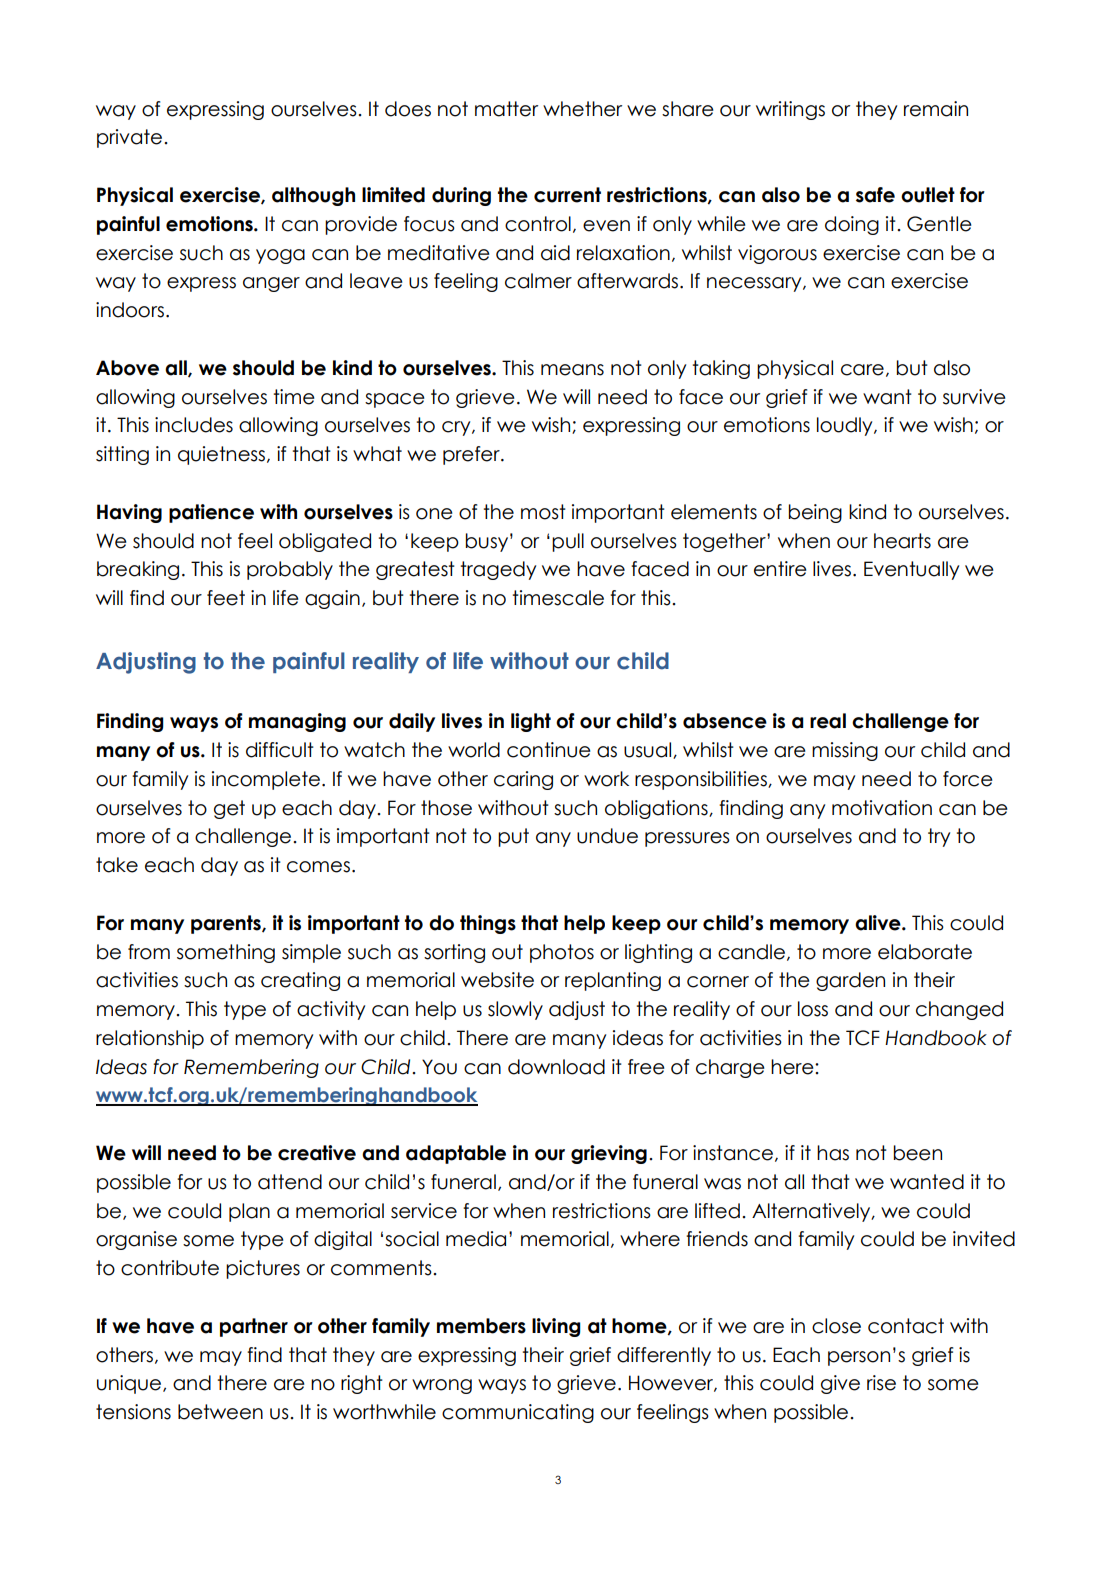 The height and width of the page is (1580, 1117). What do you see at coordinates (568, 542) in the page?
I see `pull` at bounding box center [568, 542].
